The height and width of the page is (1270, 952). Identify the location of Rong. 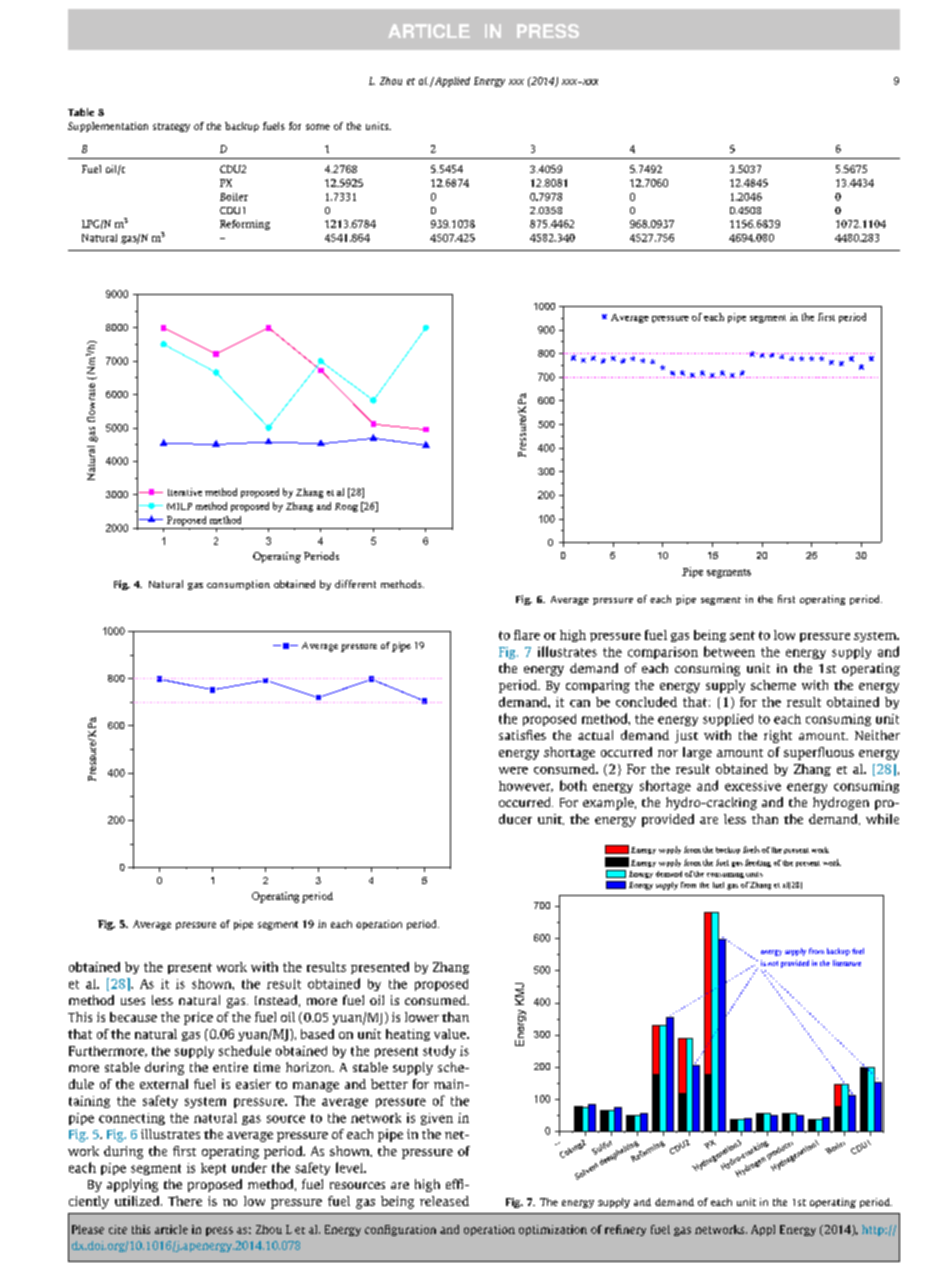
(346, 507).
